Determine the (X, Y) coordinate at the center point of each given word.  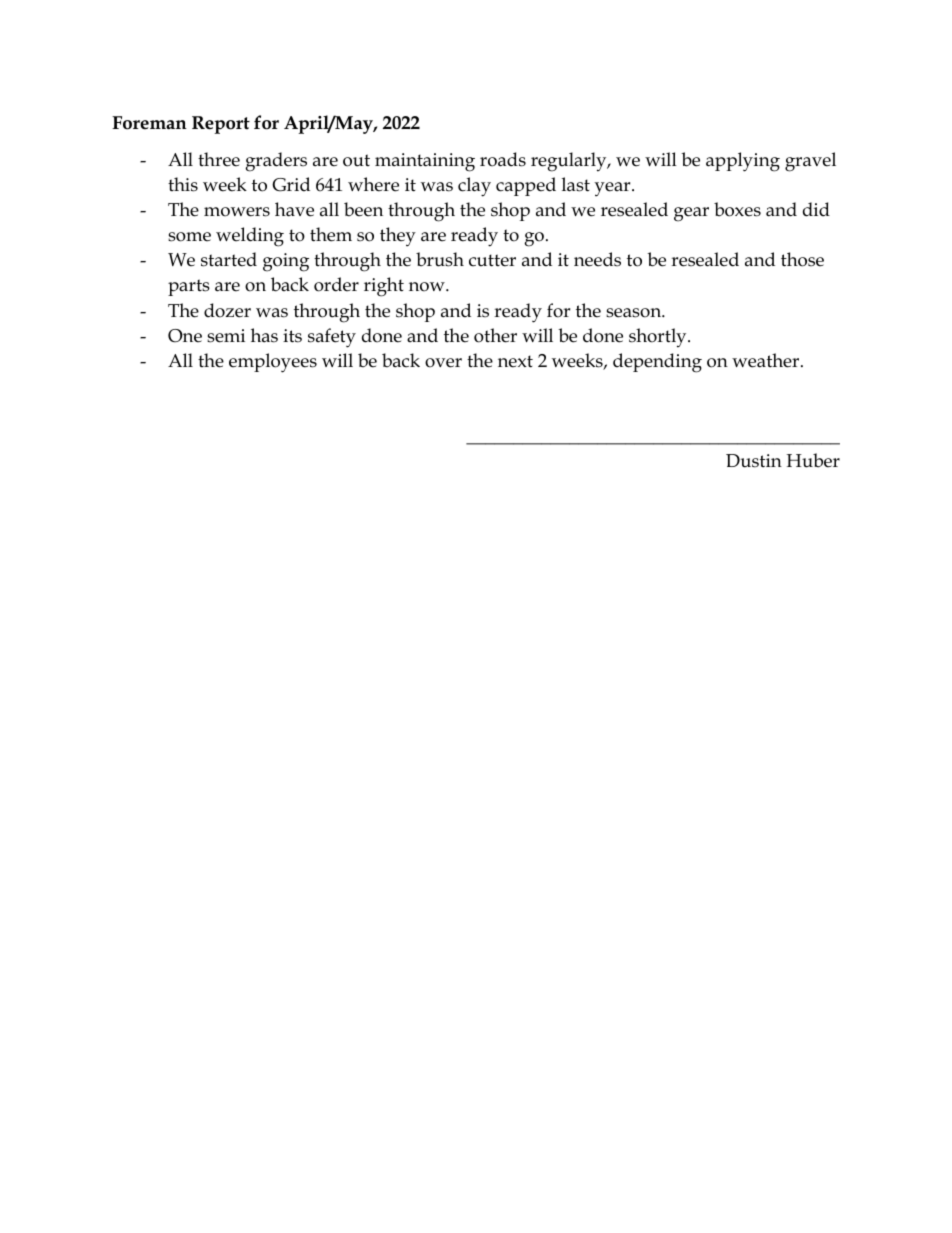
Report (221, 125)
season (635, 313)
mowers (237, 212)
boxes (737, 209)
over (443, 363)
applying (743, 162)
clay (474, 187)
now (428, 287)
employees (273, 363)
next (515, 361)
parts (189, 287)
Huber (813, 460)
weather (767, 360)
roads (503, 159)
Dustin (754, 461)
